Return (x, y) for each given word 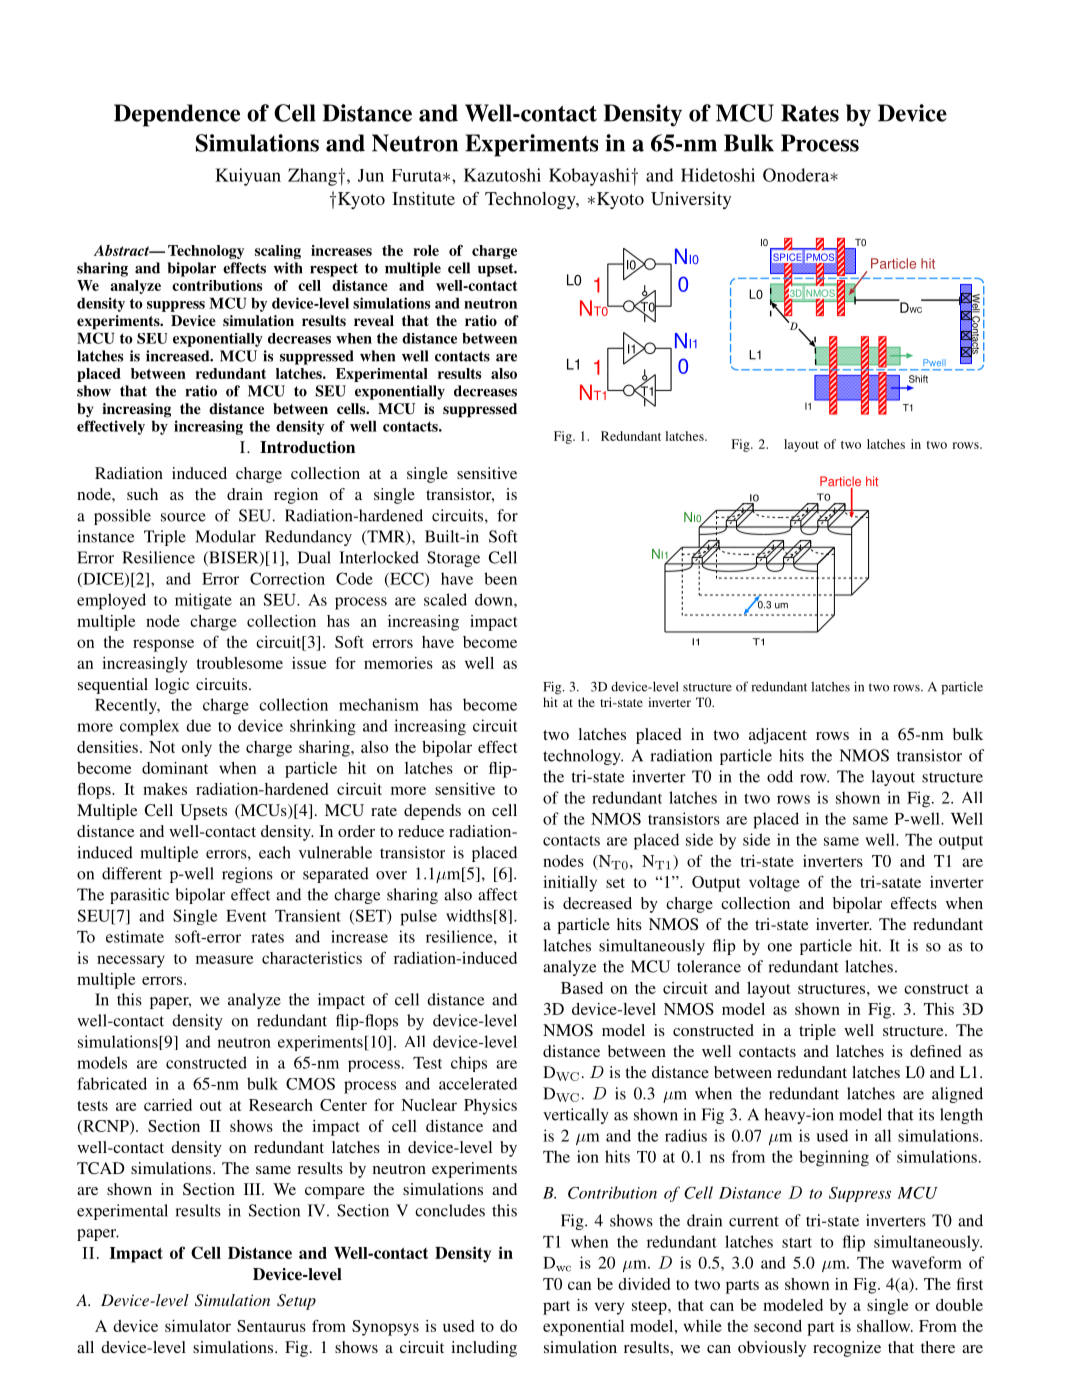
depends (432, 812)
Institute (423, 198)
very (609, 1308)
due (198, 725)
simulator (198, 1326)
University (691, 200)
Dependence (177, 115)
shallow (885, 1326)
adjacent (778, 736)
